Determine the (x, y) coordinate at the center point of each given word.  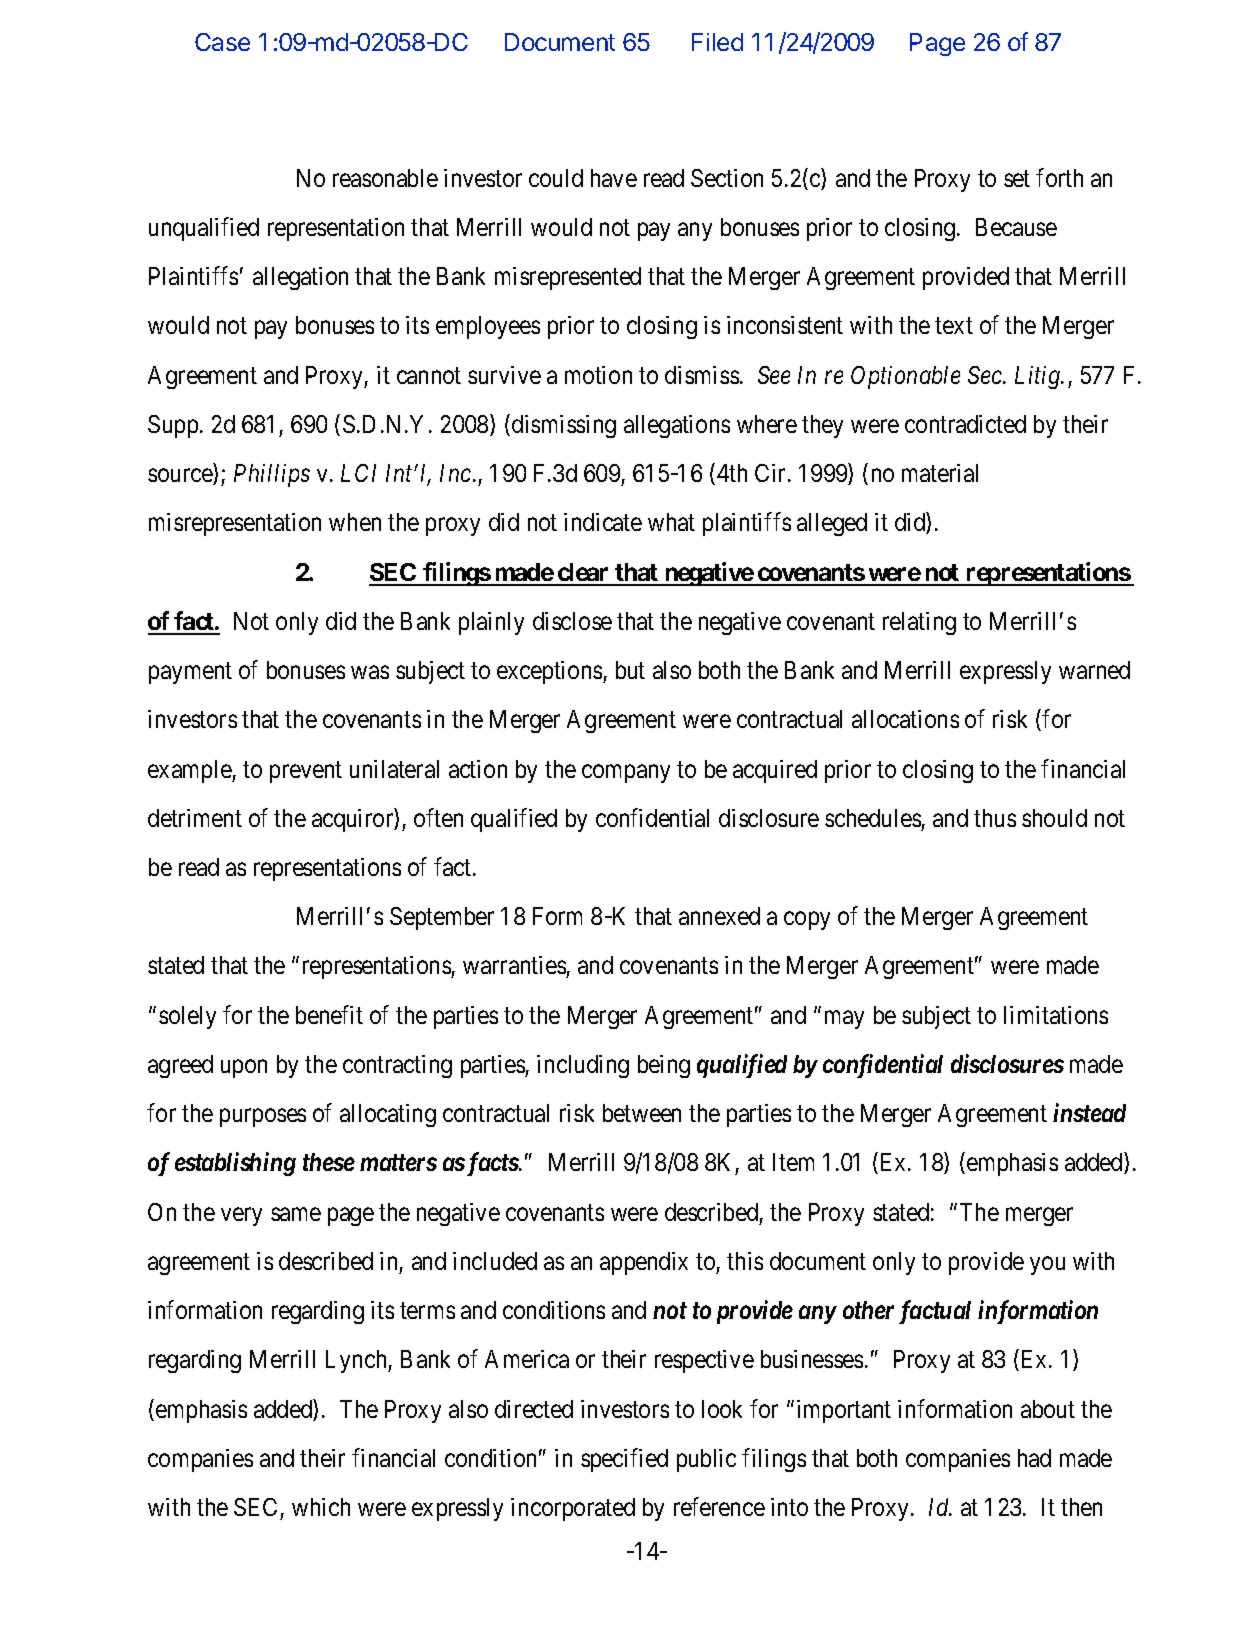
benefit (329, 1014)
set (1017, 178)
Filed (717, 42)
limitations (1056, 1015)
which (321, 1507)
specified (624, 1460)
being (664, 1066)
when (355, 522)
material (940, 473)
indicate (603, 522)
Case (222, 42)
